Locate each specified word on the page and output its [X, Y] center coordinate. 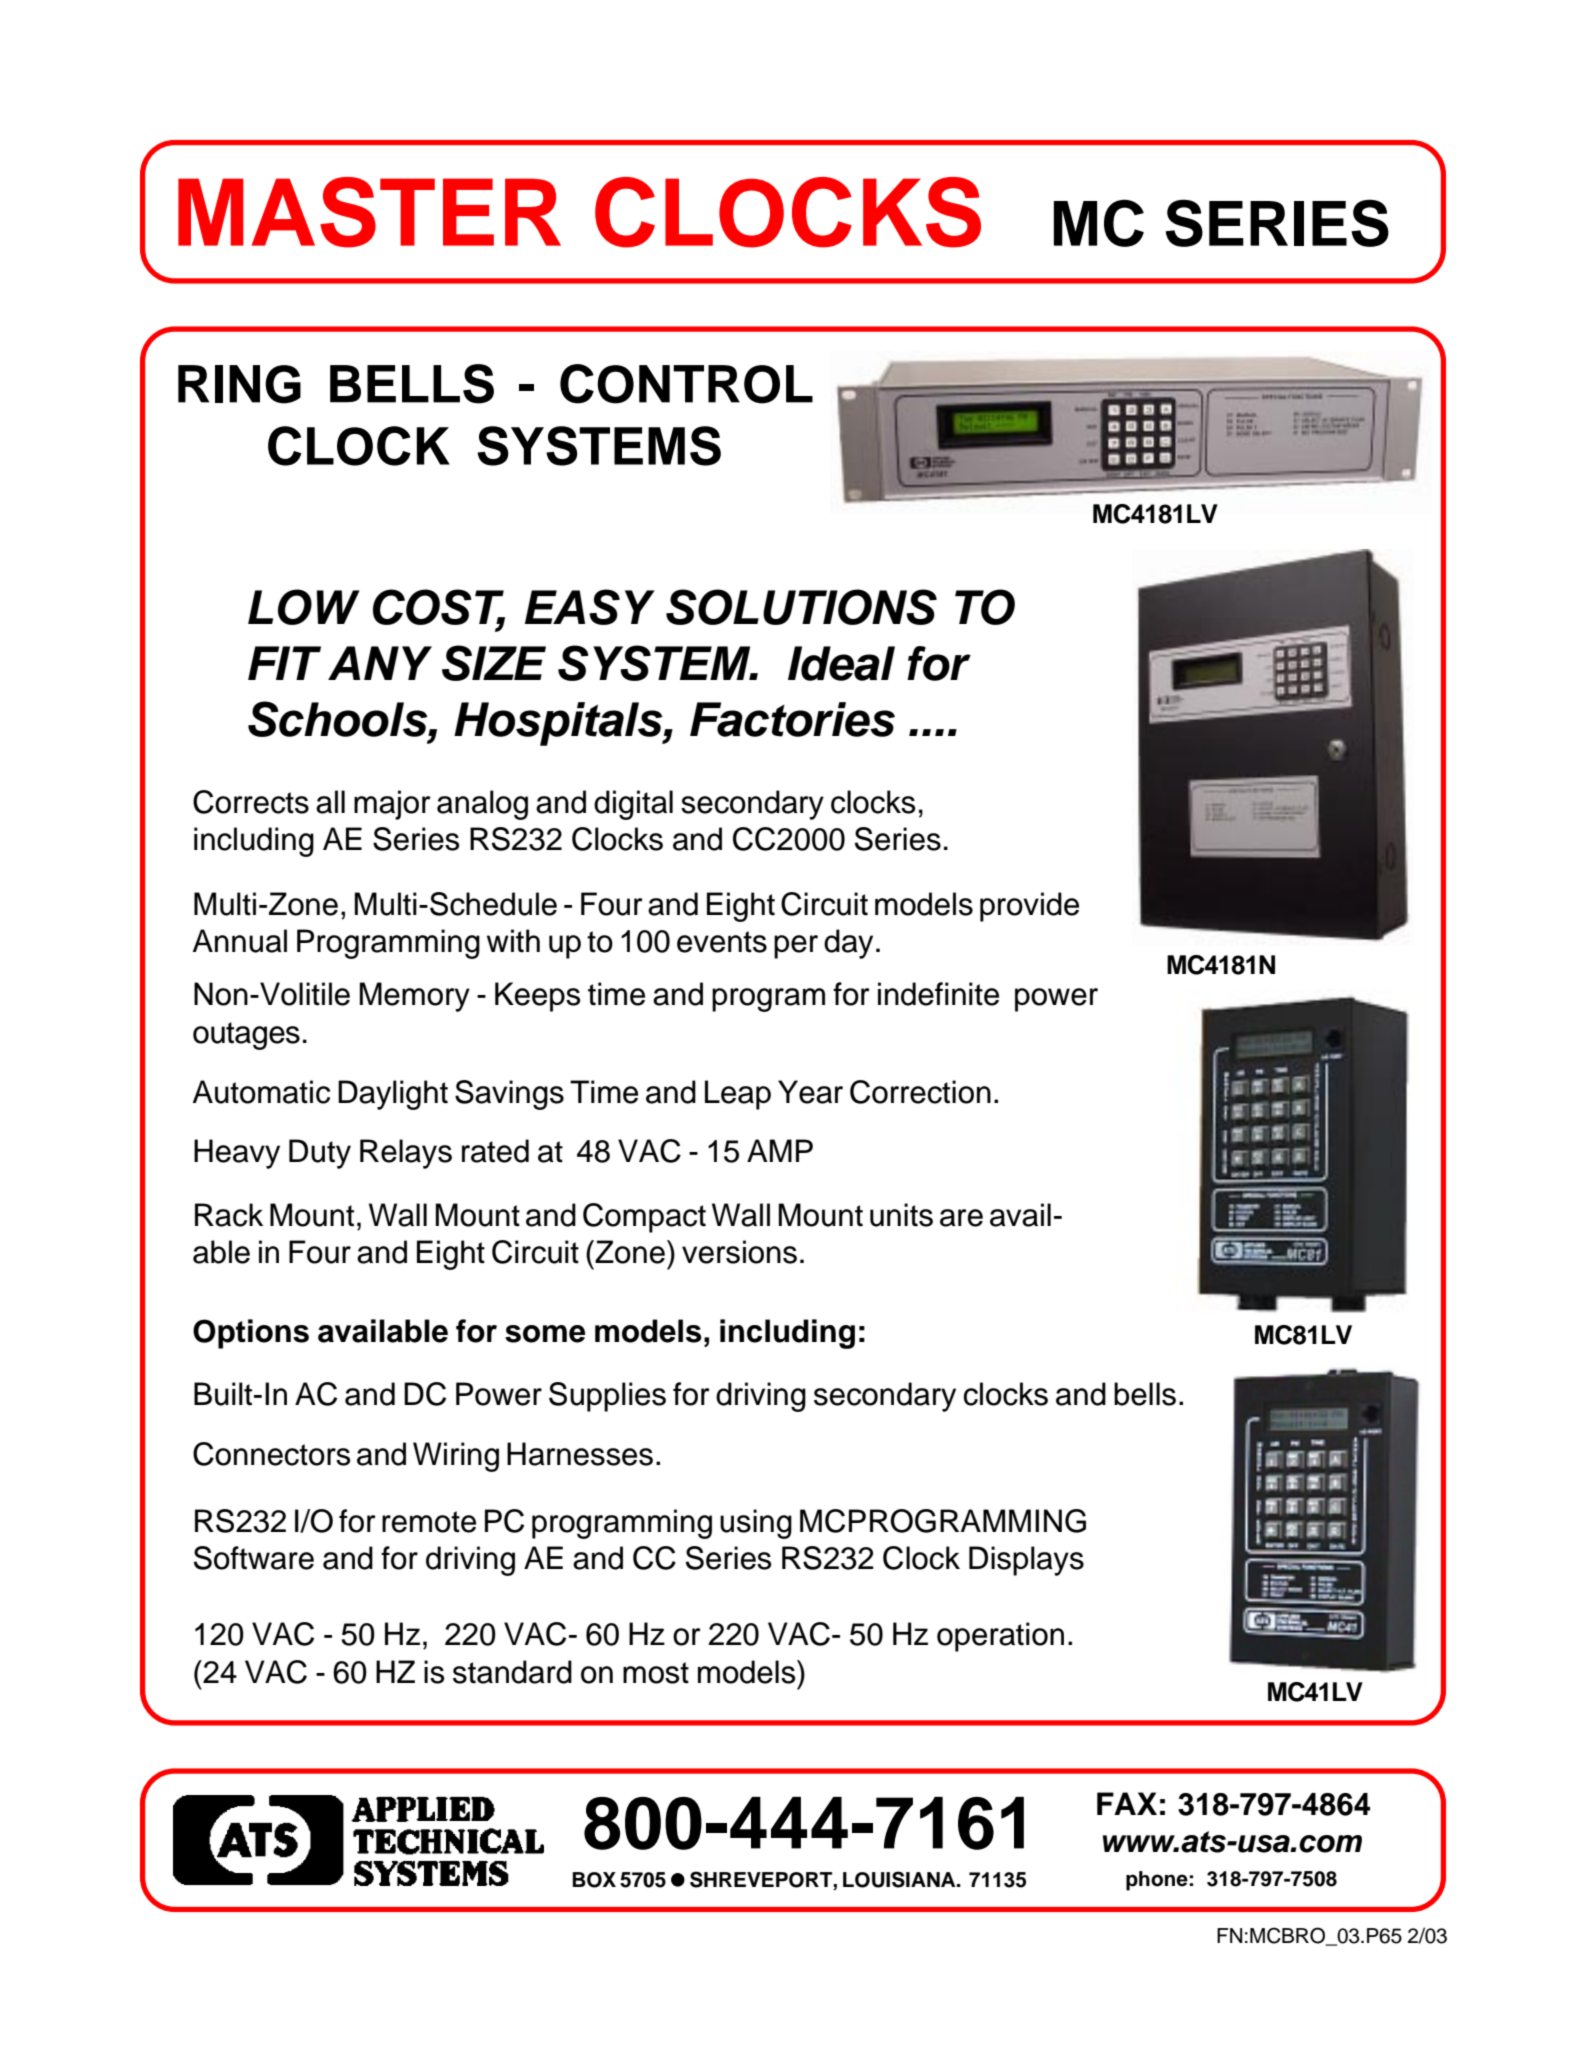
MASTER [369, 212]
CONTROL [686, 384]
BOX [594, 1880]
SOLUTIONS [801, 607]
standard [512, 1672]
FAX [1127, 1803]
